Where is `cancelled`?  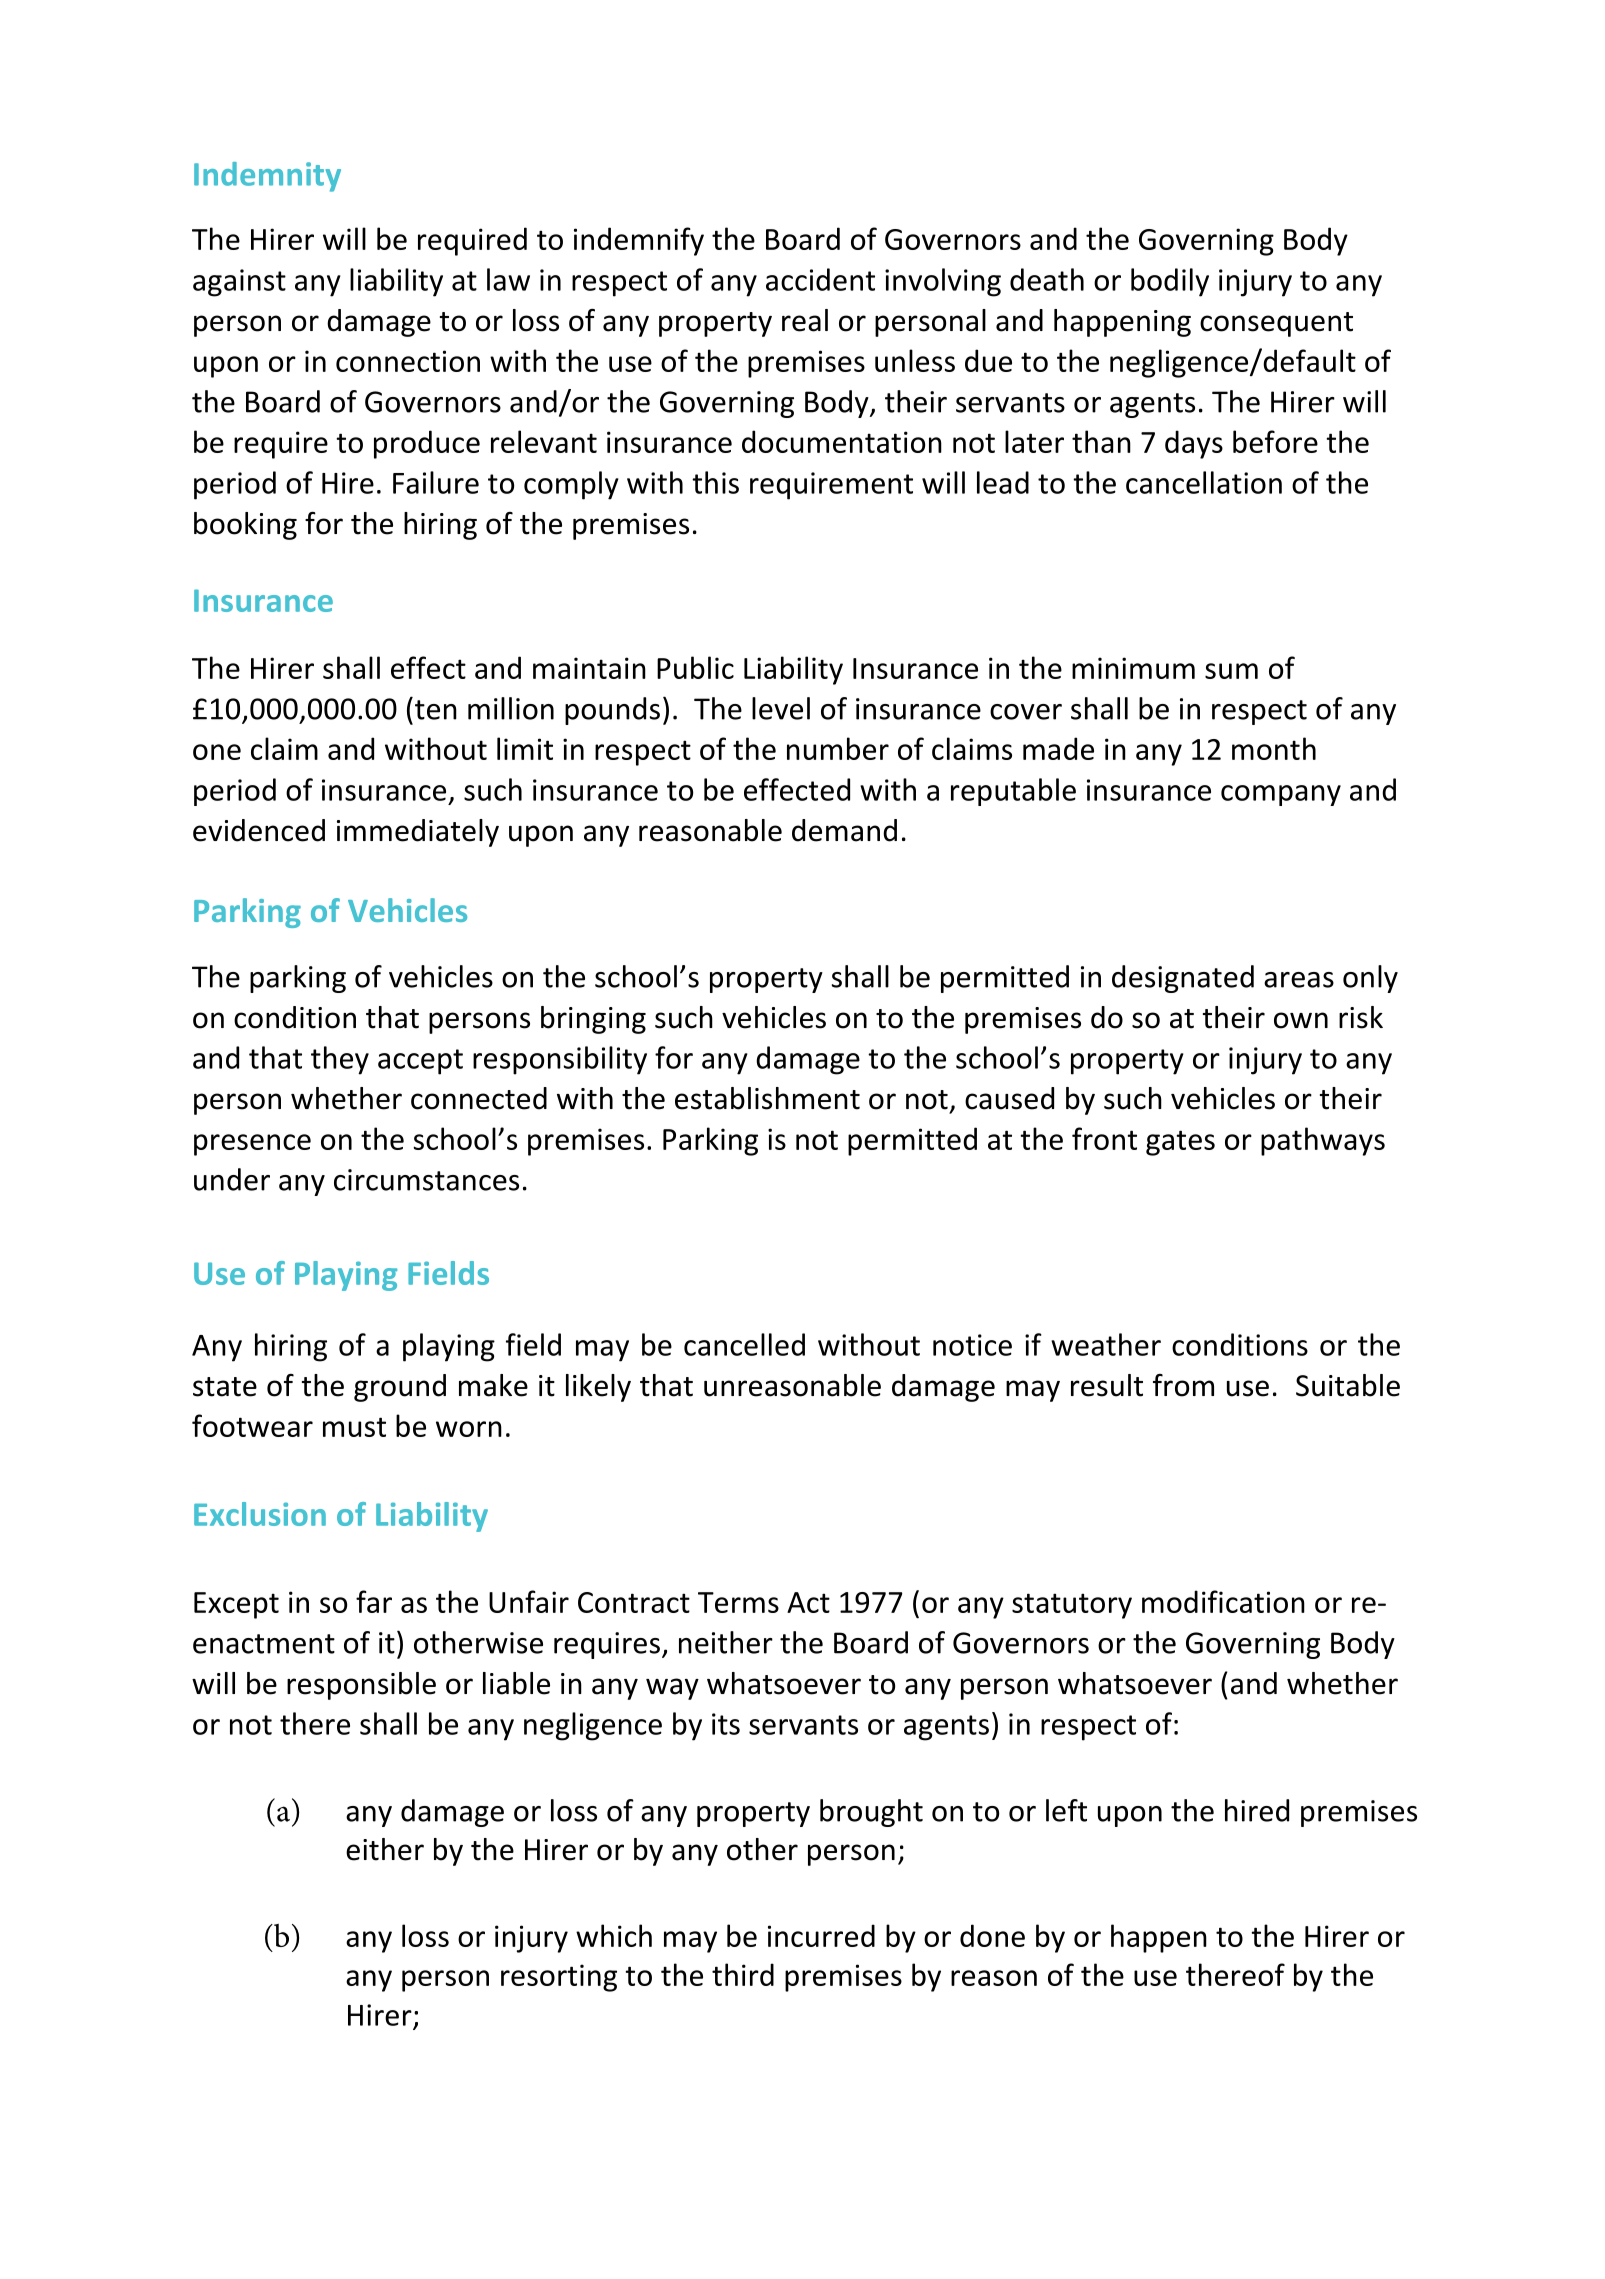
cancelled is located at coordinates (744, 1344).
